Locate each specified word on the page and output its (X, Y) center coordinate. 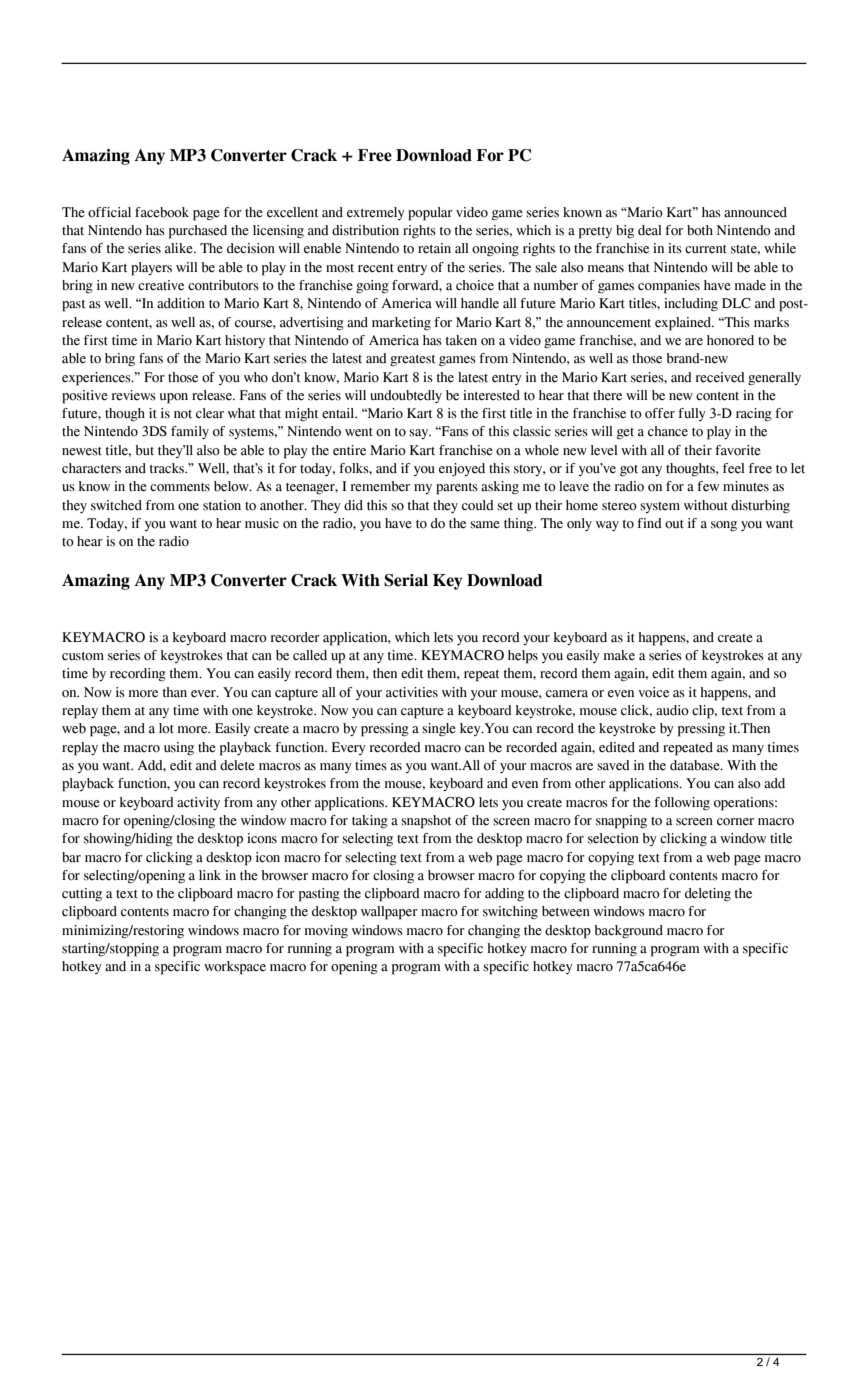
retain (434, 248)
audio (672, 710)
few (708, 486)
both (700, 230)
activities (412, 692)
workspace (235, 968)
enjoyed (462, 469)
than (175, 692)
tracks (168, 468)
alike (180, 248)
